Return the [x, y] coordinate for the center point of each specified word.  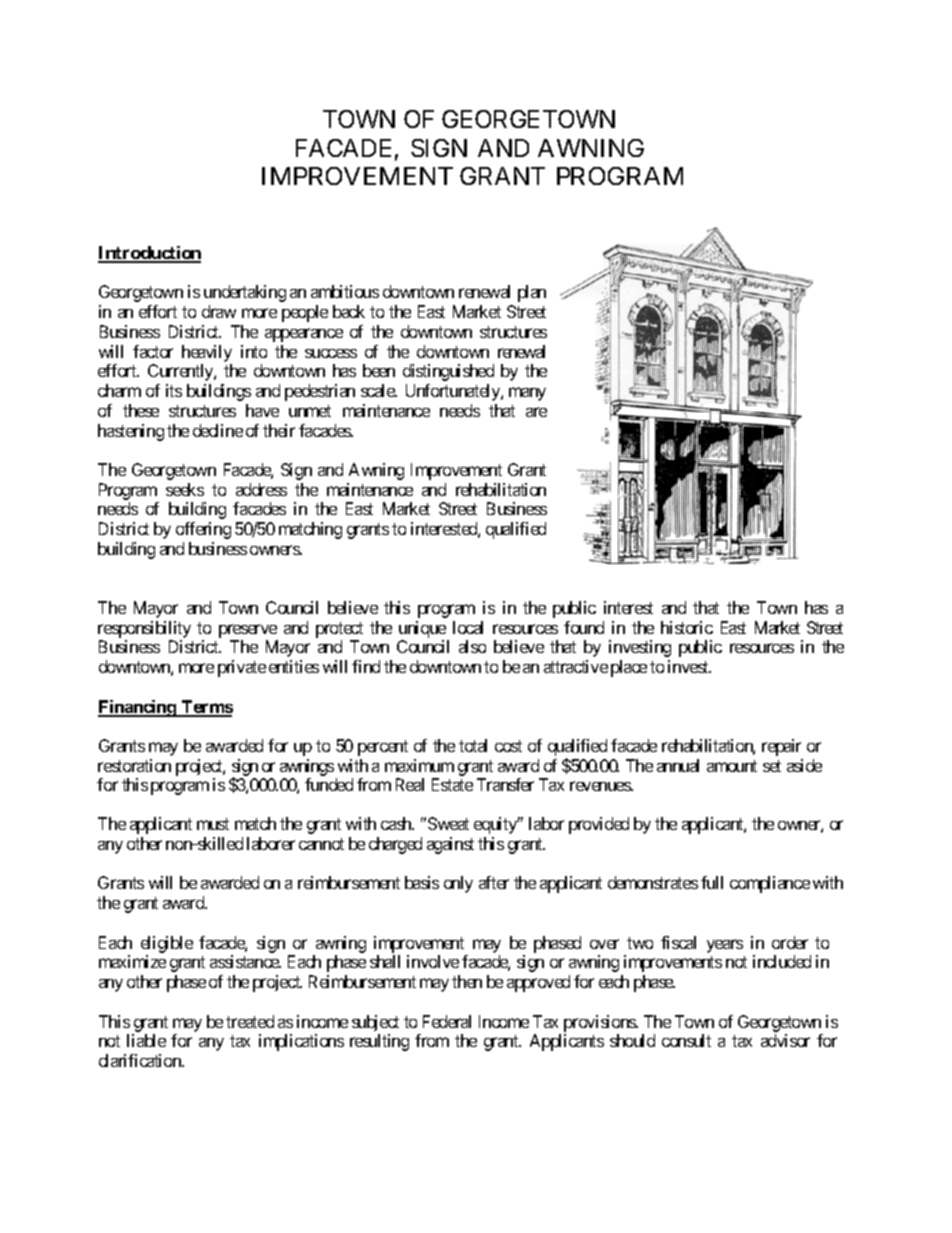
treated [250, 1021]
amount [732, 766]
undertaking [245, 293]
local [468, 627]
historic [687, 627]
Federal [447, 1021]
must [213, 824]
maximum [419, 765]
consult [686, 1040]
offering [203, 530]
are [536, 412]
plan [532, 293]
